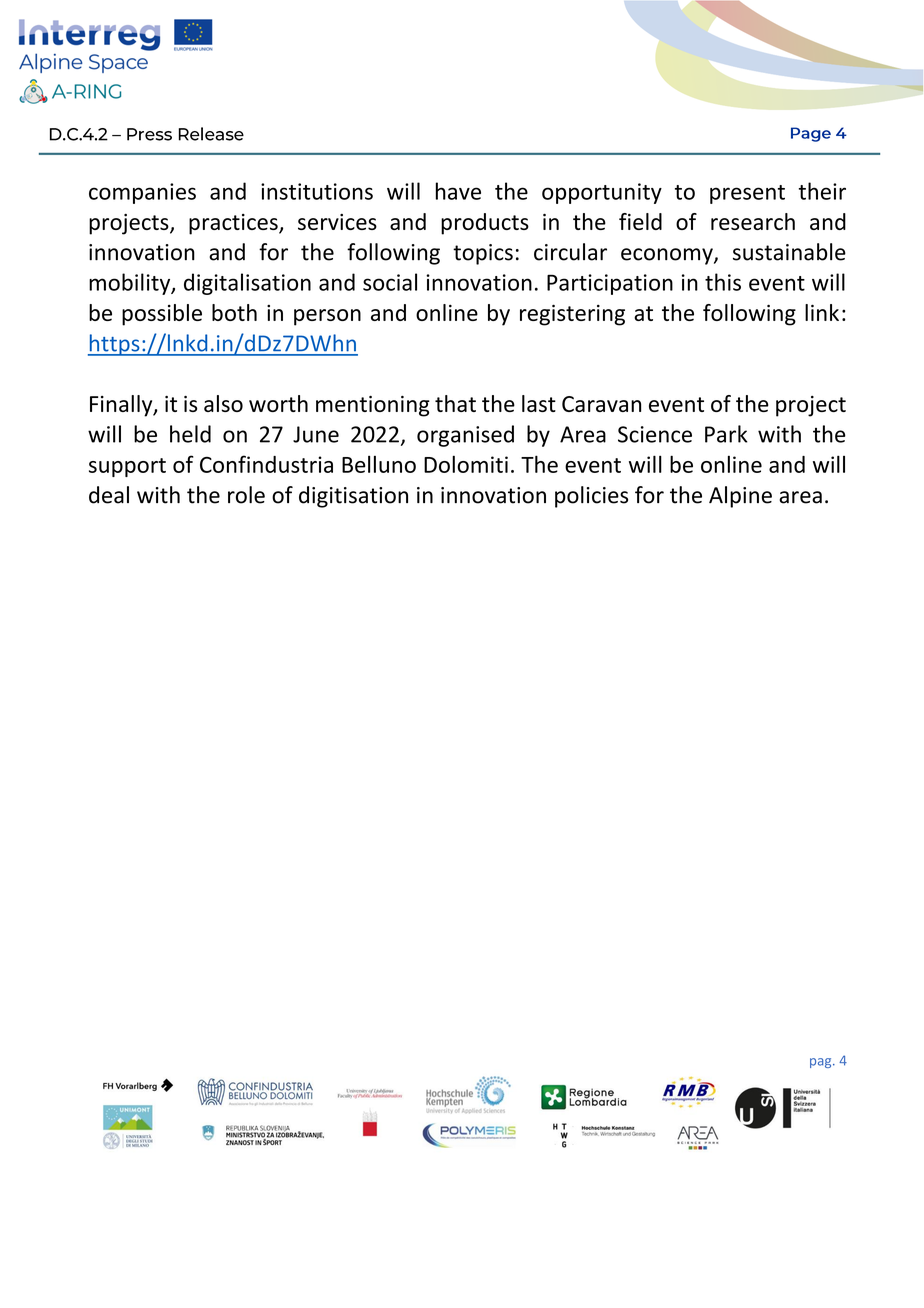  What do you see at coordinates (485, 224) in the document?
I see `products` at bounding box center [485, 224].
